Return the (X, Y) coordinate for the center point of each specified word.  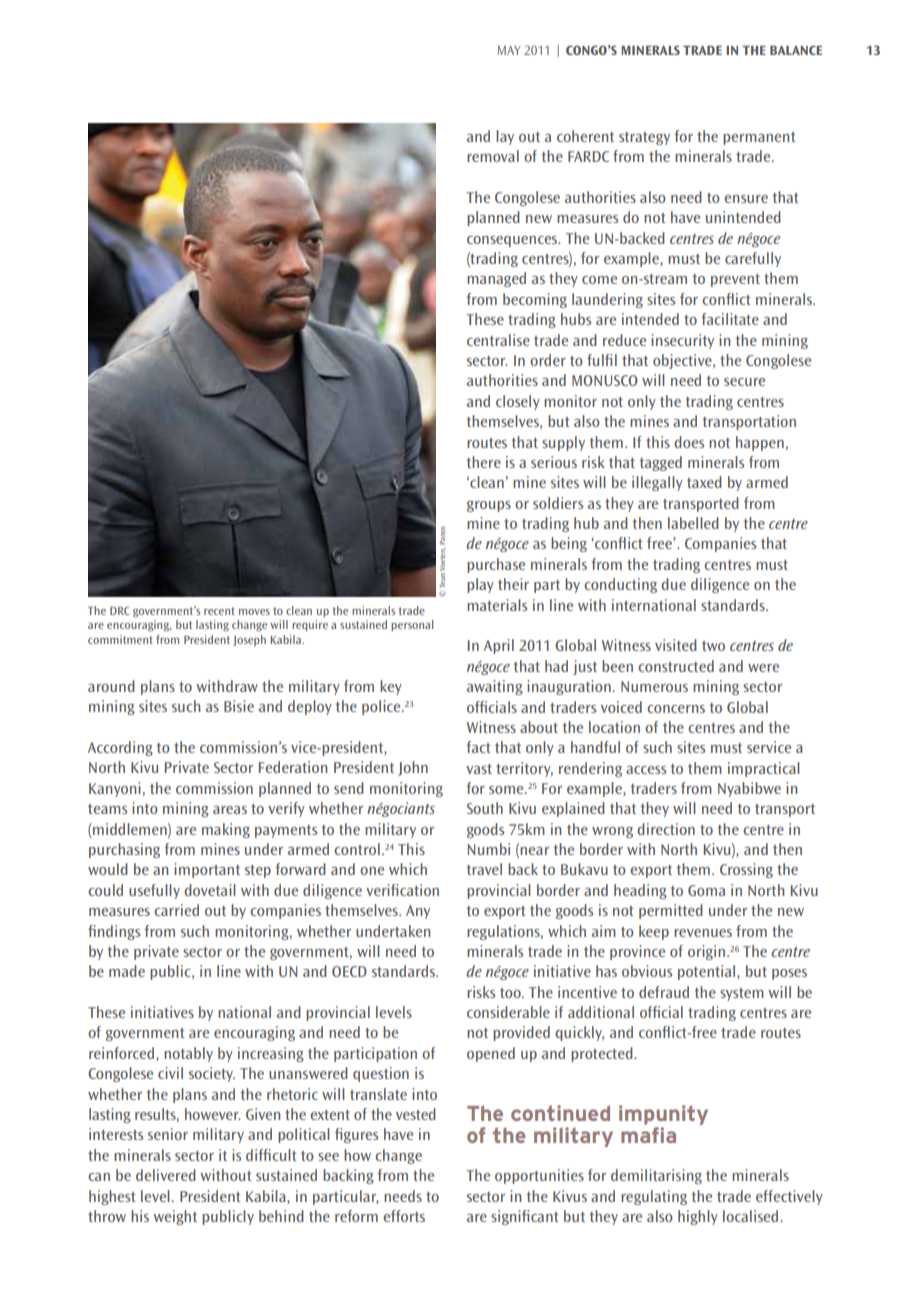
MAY (509, 50)
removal (493, 156)
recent (219, 611)
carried (176, 910)
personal (412, 625)
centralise (498, 340)
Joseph (249, 640)
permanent (759, 138)
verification (402, 890)
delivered (166, 1175)
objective (683, 361)
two (713, 646)
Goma (706, 890)
